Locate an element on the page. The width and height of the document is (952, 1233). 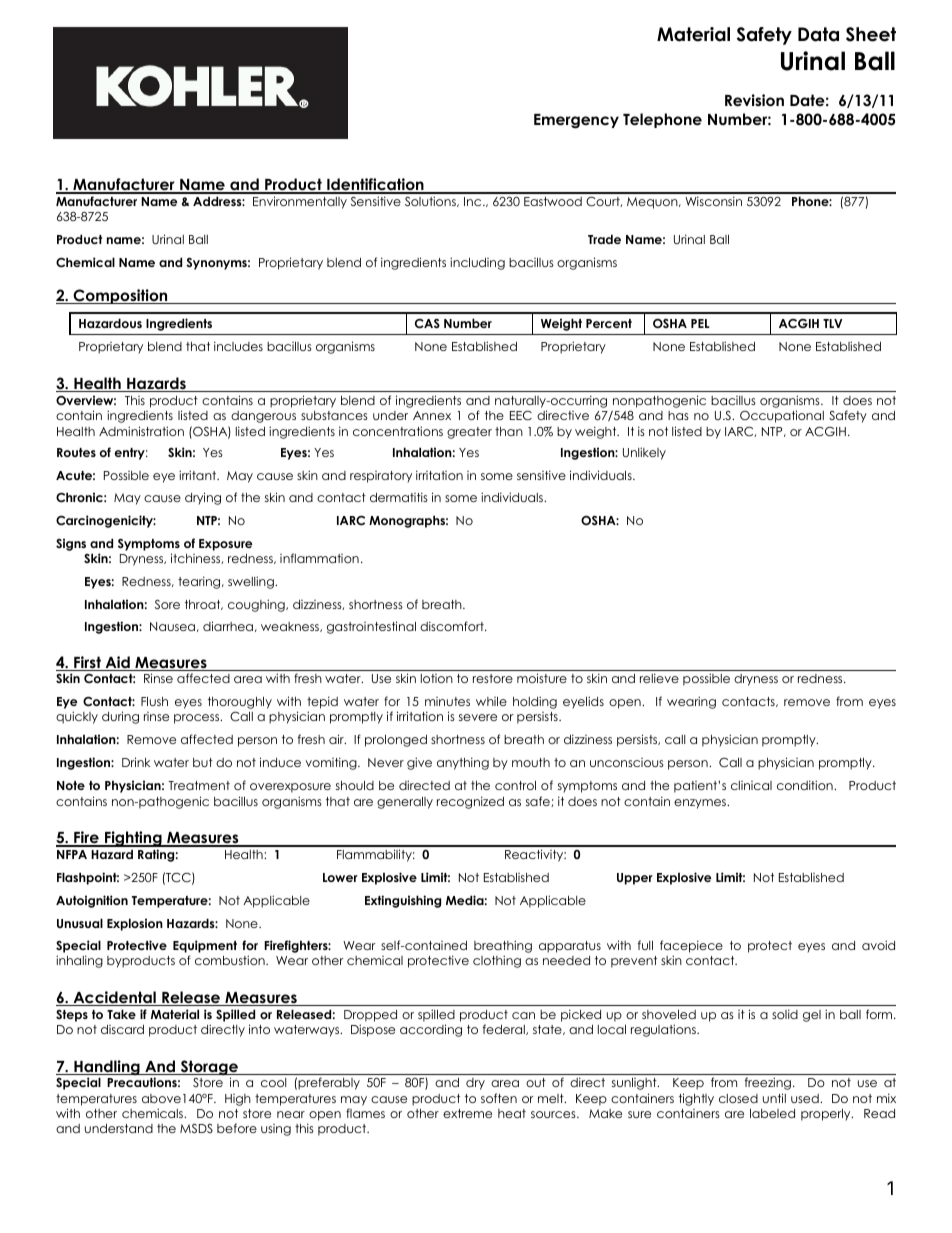
MSDS is located at coordinates (196, 1128).
